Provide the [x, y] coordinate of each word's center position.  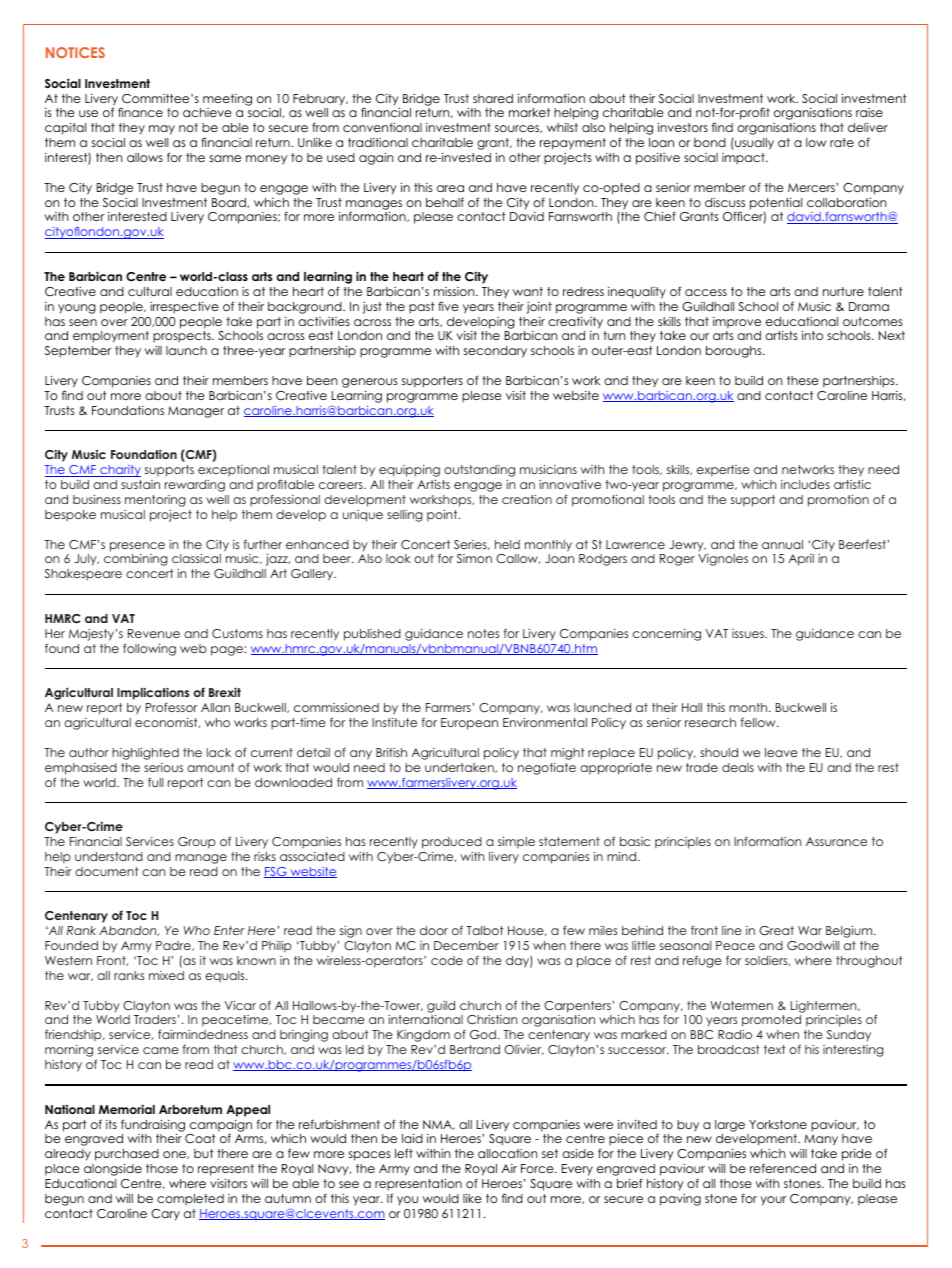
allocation [507, 1153]
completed [190, 1200]
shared [493, 98]
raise [869, 112]
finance [140, 112]
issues [749, 633]
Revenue [154, 633]
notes [484, 633]
